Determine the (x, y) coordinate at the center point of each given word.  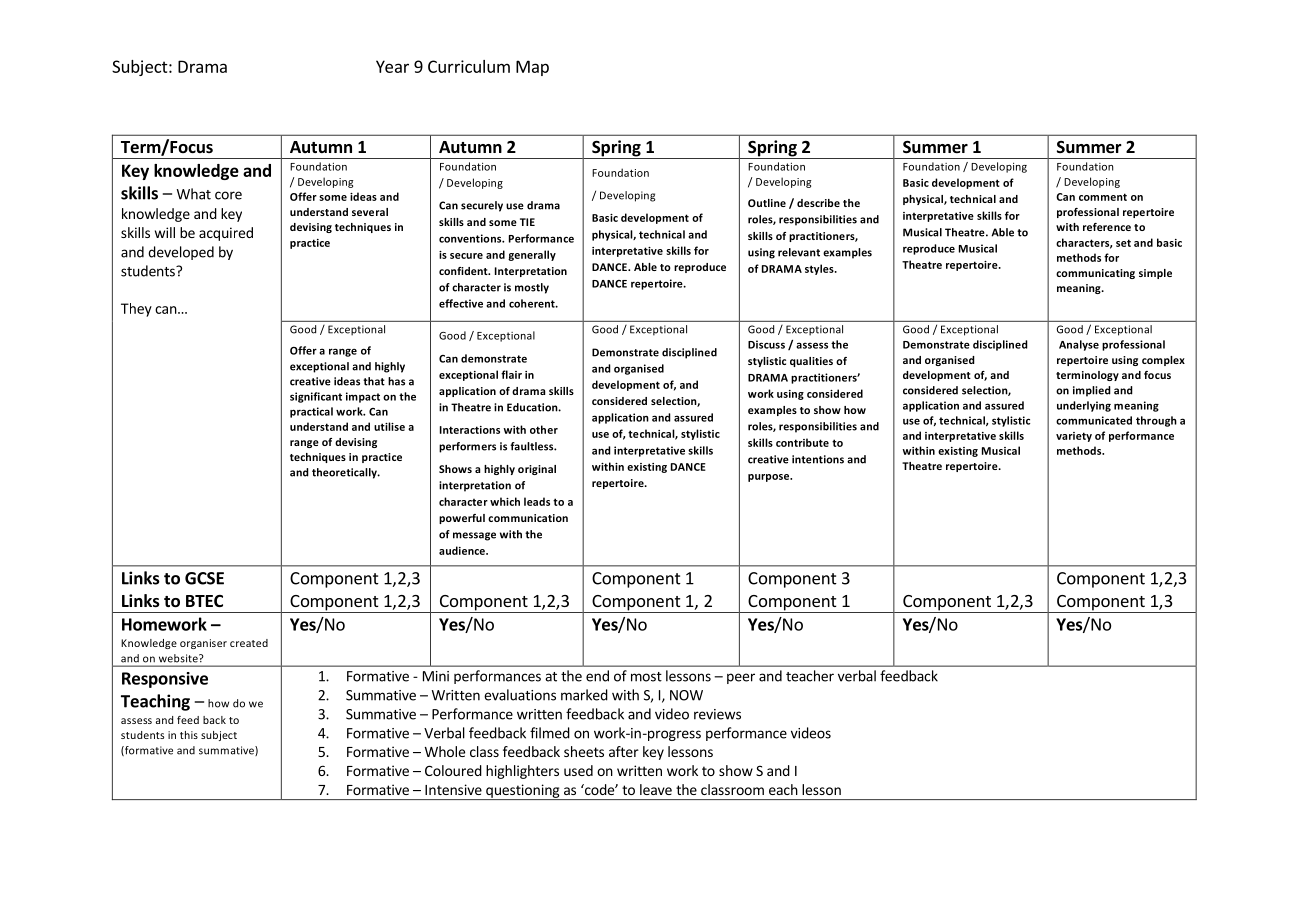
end (597, 676)
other (544, 429)
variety (1074, 437)
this (189, 735)
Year (392, 66)
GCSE (204, 578)
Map (532, 68)
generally (532, 255)
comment (1103, 197)
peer (741, 678)
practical (311, 412)
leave (656, 789)
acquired (226, 234)
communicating (1095, 274)
